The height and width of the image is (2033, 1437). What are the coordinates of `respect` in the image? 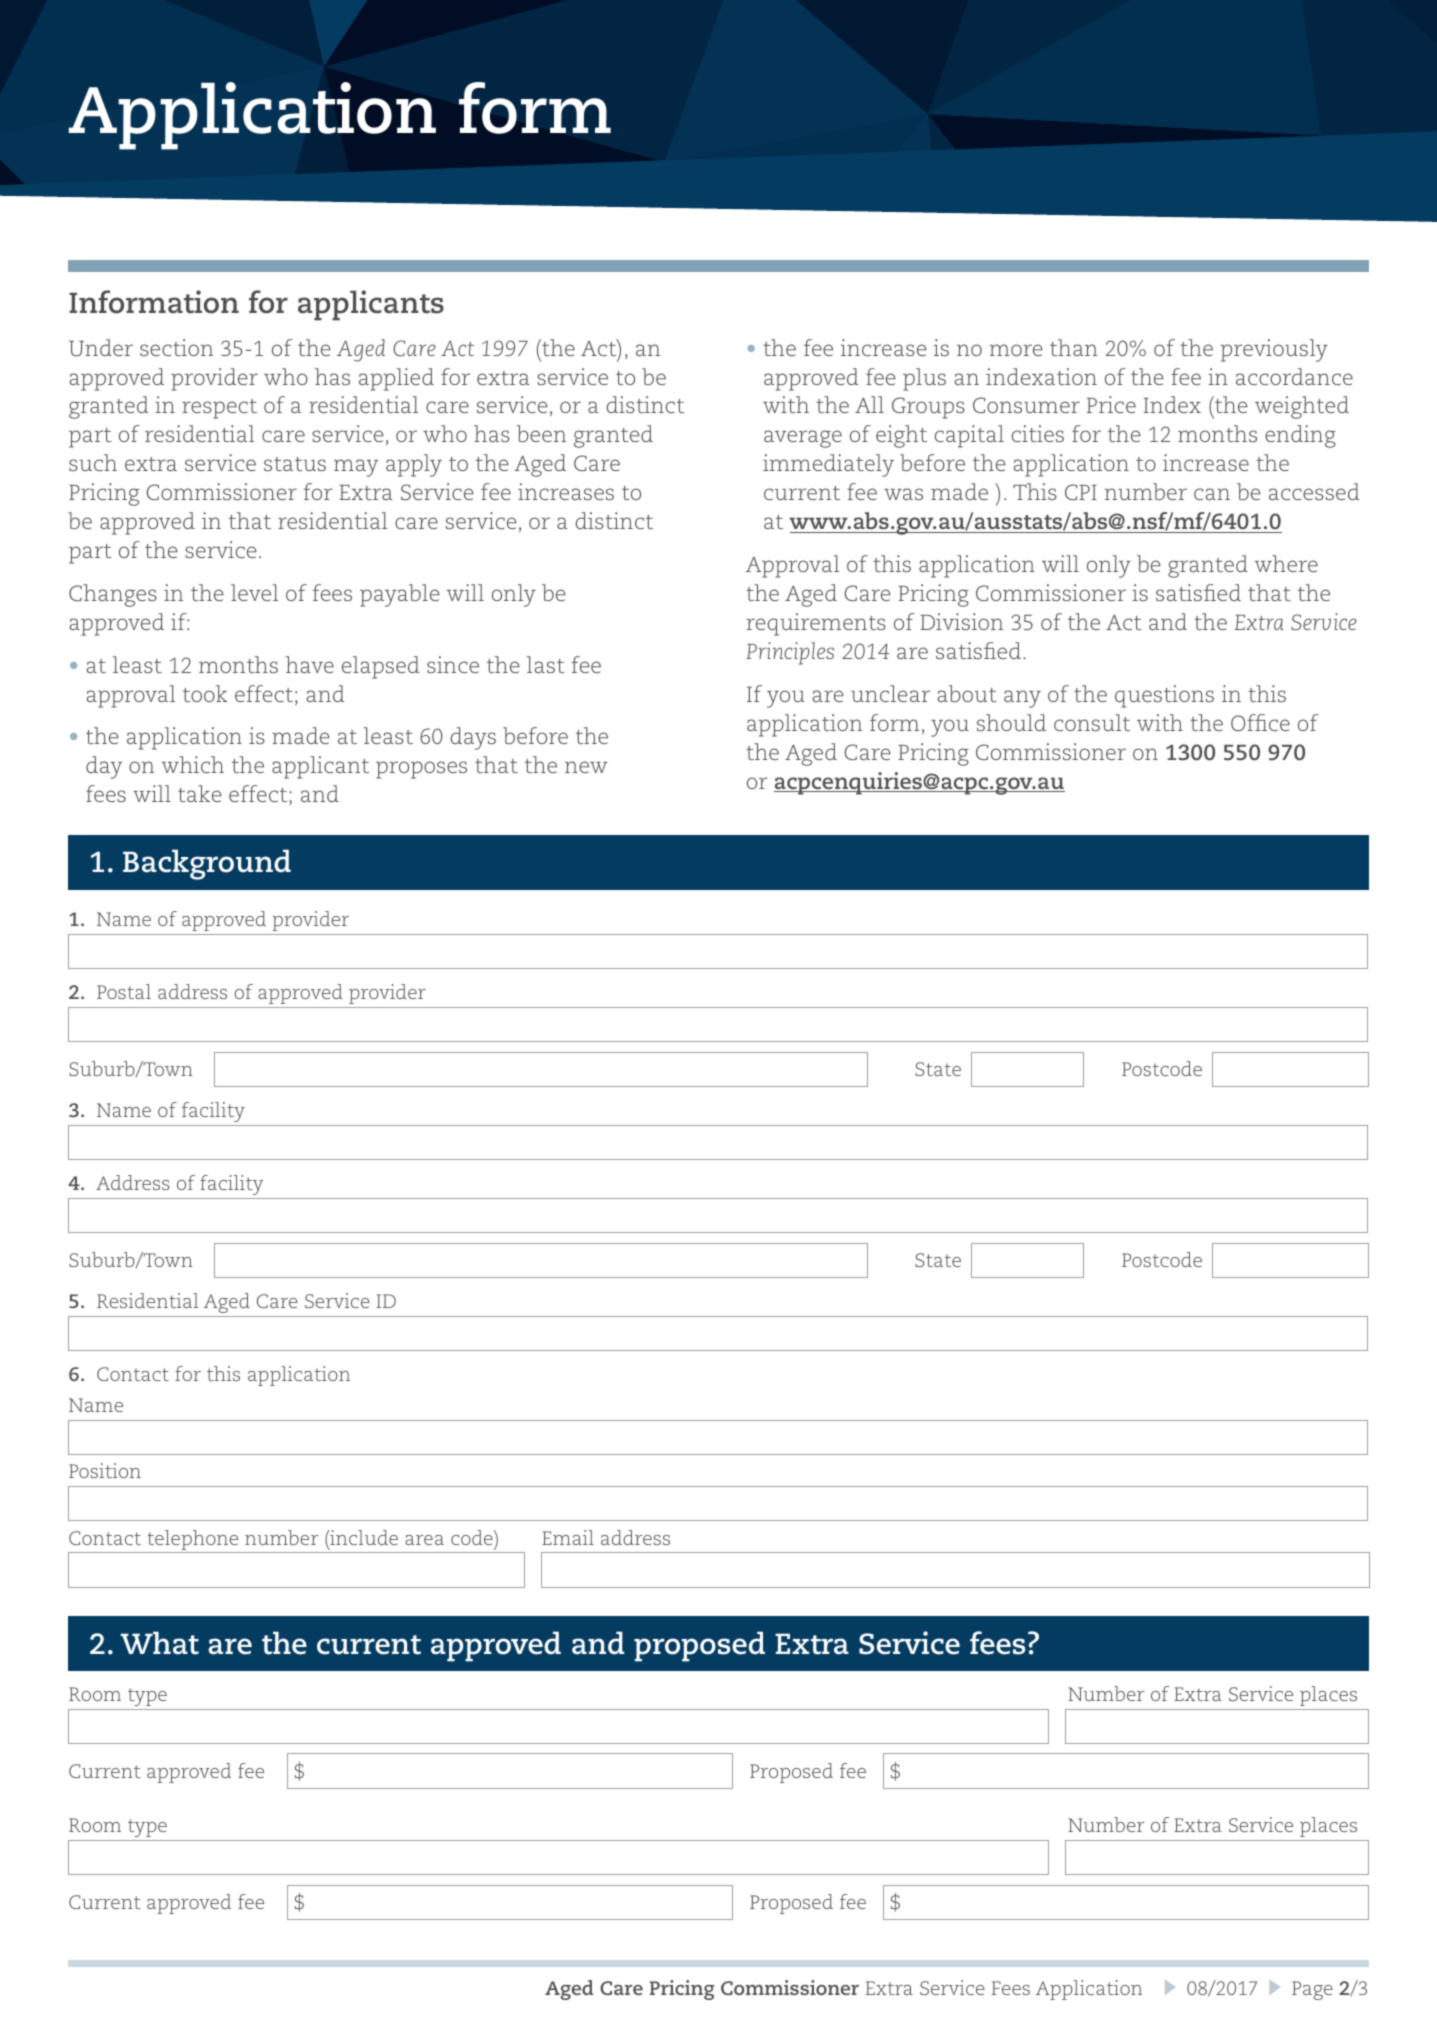 It's located at (219, 409).
